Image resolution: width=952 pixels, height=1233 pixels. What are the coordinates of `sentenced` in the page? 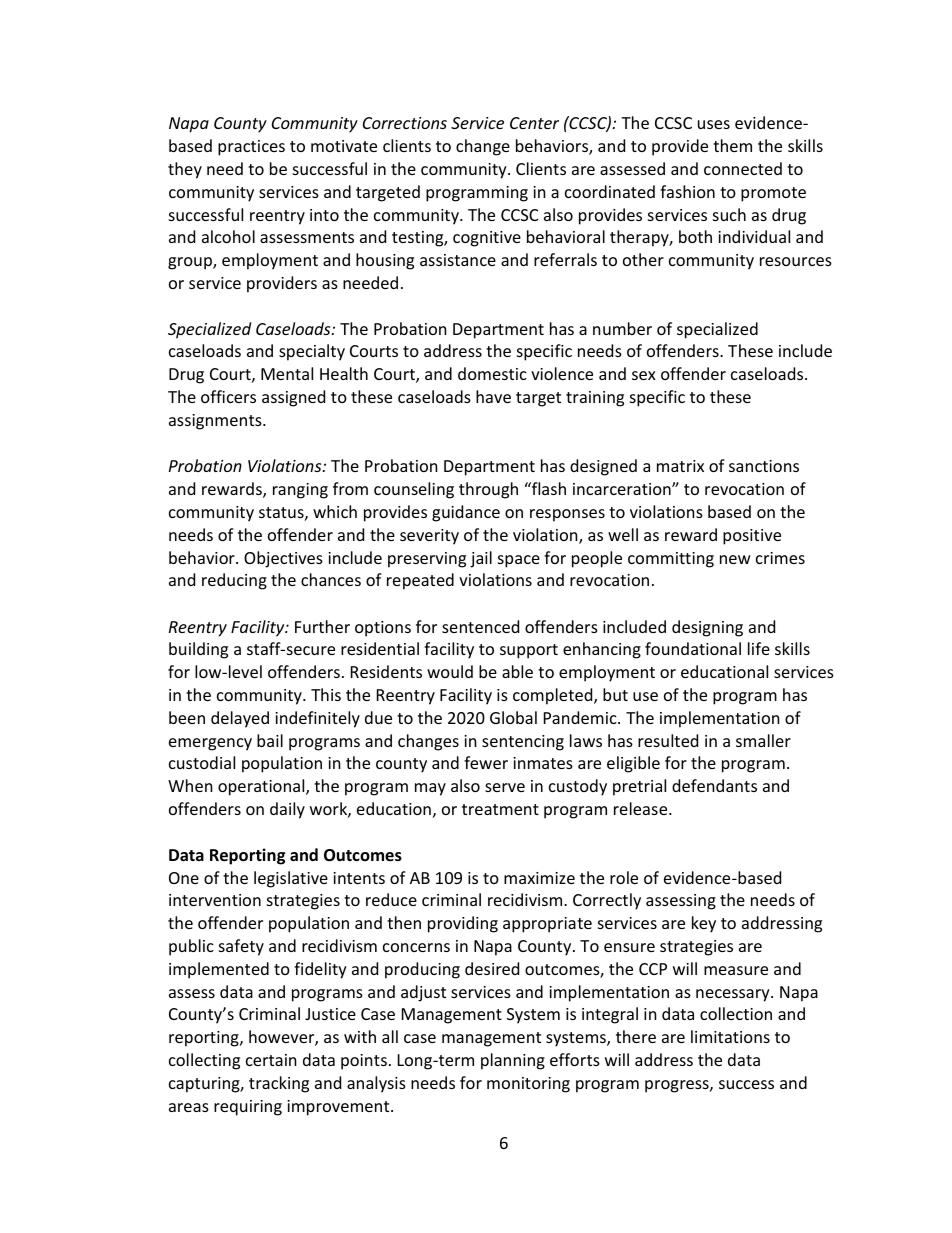 It's located at (480, 626).
